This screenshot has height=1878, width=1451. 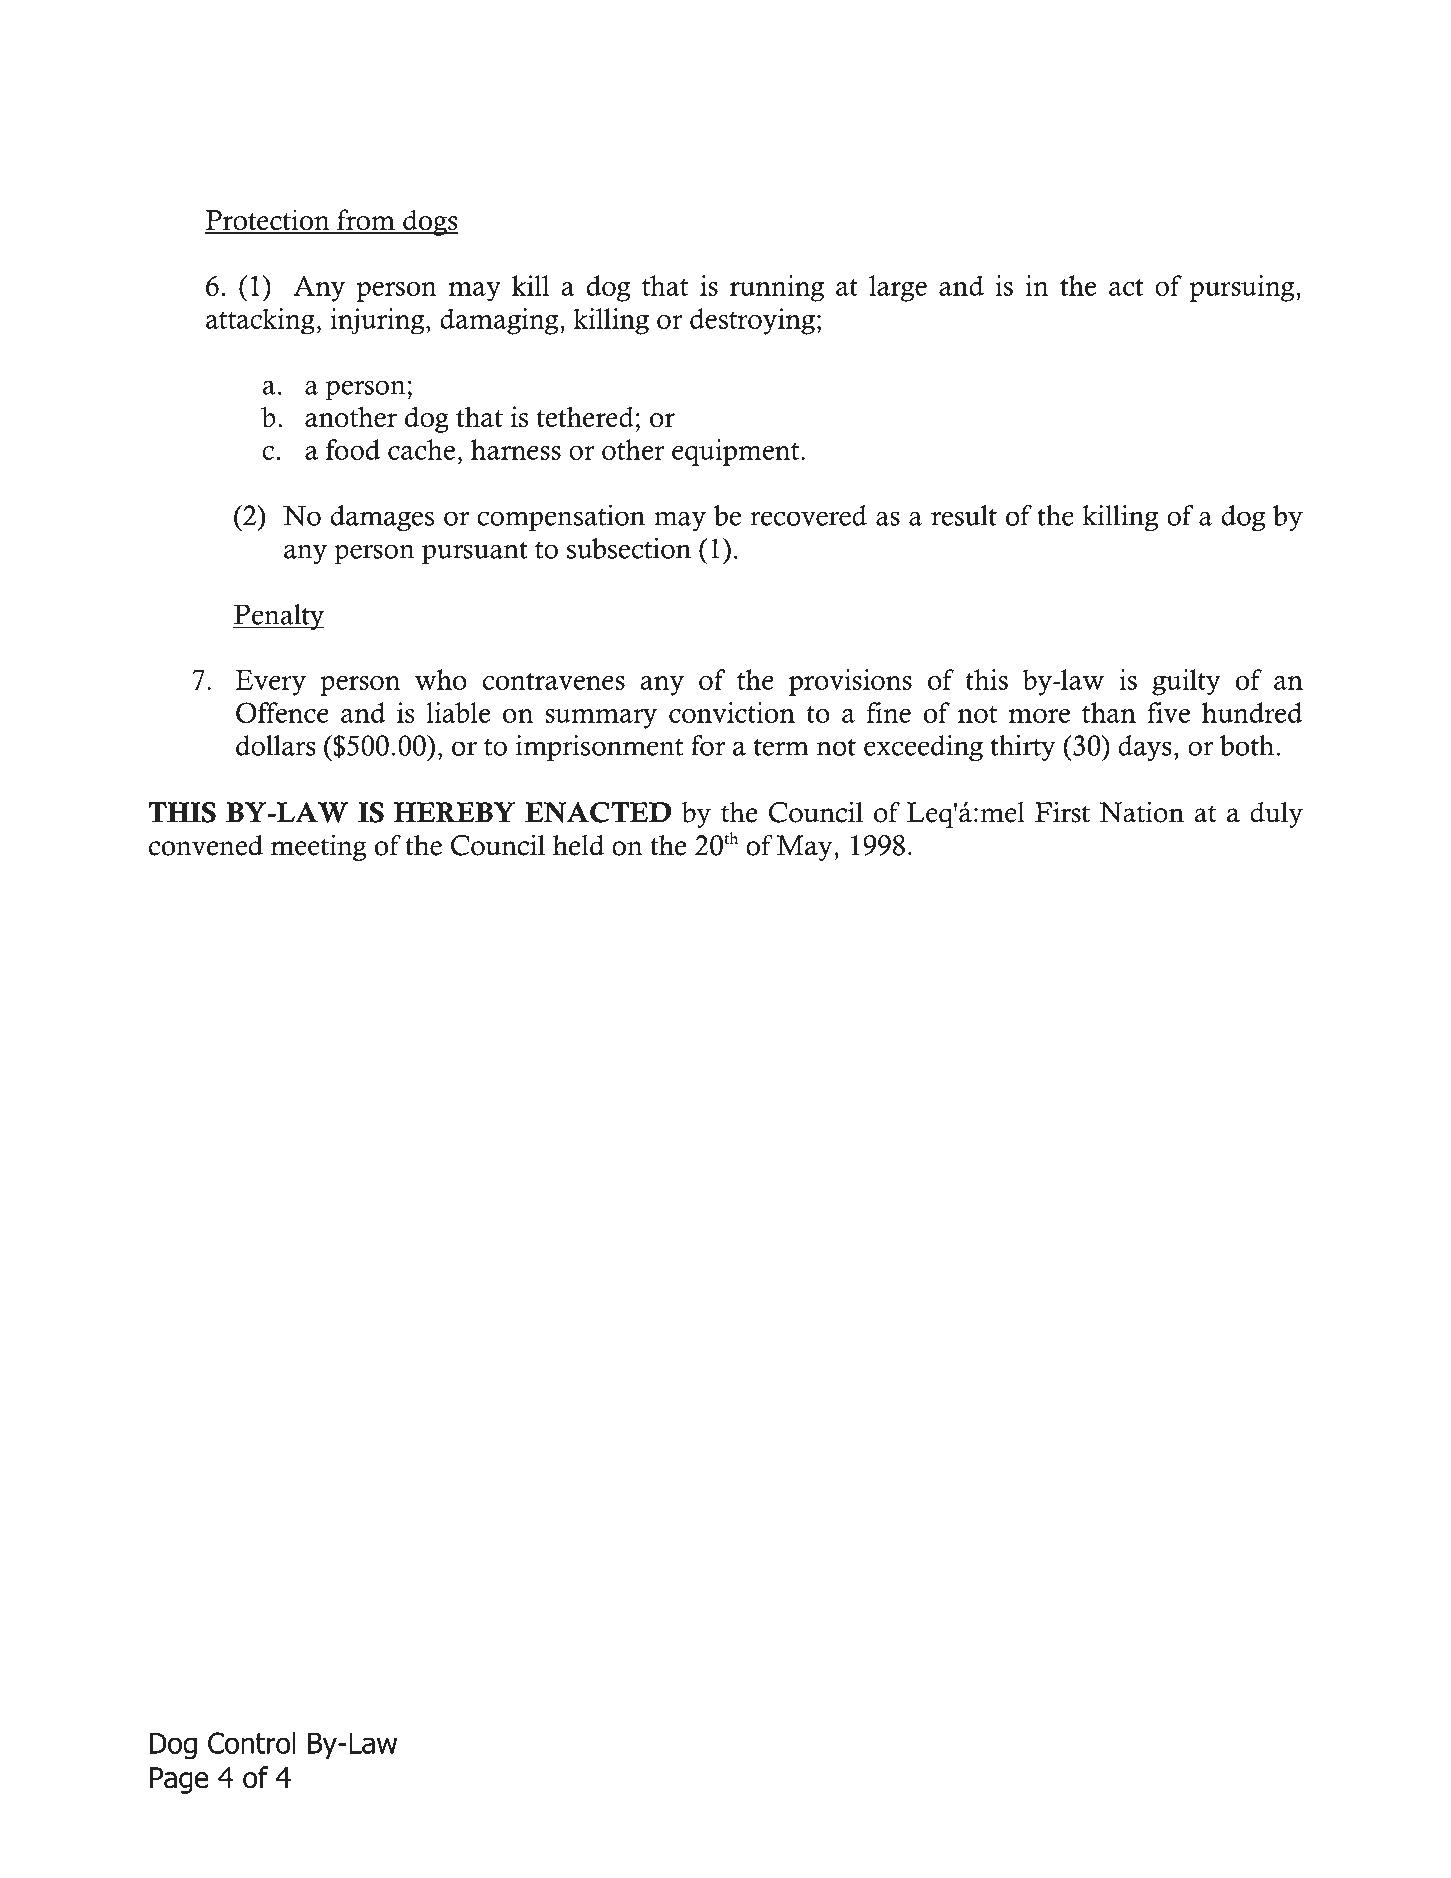 I want to click on days, so click(x=1145, y=748).
